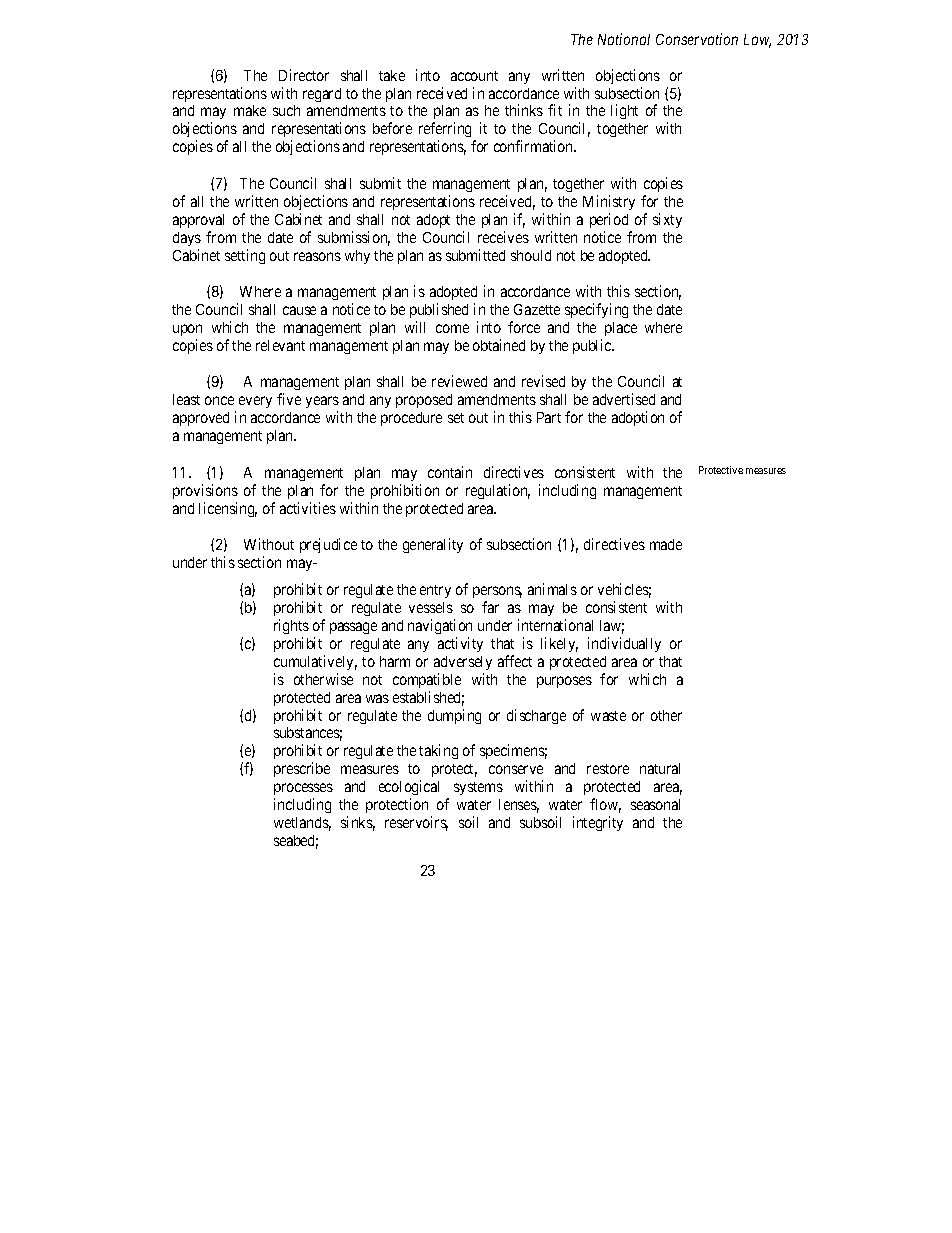 The width and height of the image is (952, 1233). What do you see at coordinates (439, 310) in the image?
I see `published` at bounding box center [439, 310].
